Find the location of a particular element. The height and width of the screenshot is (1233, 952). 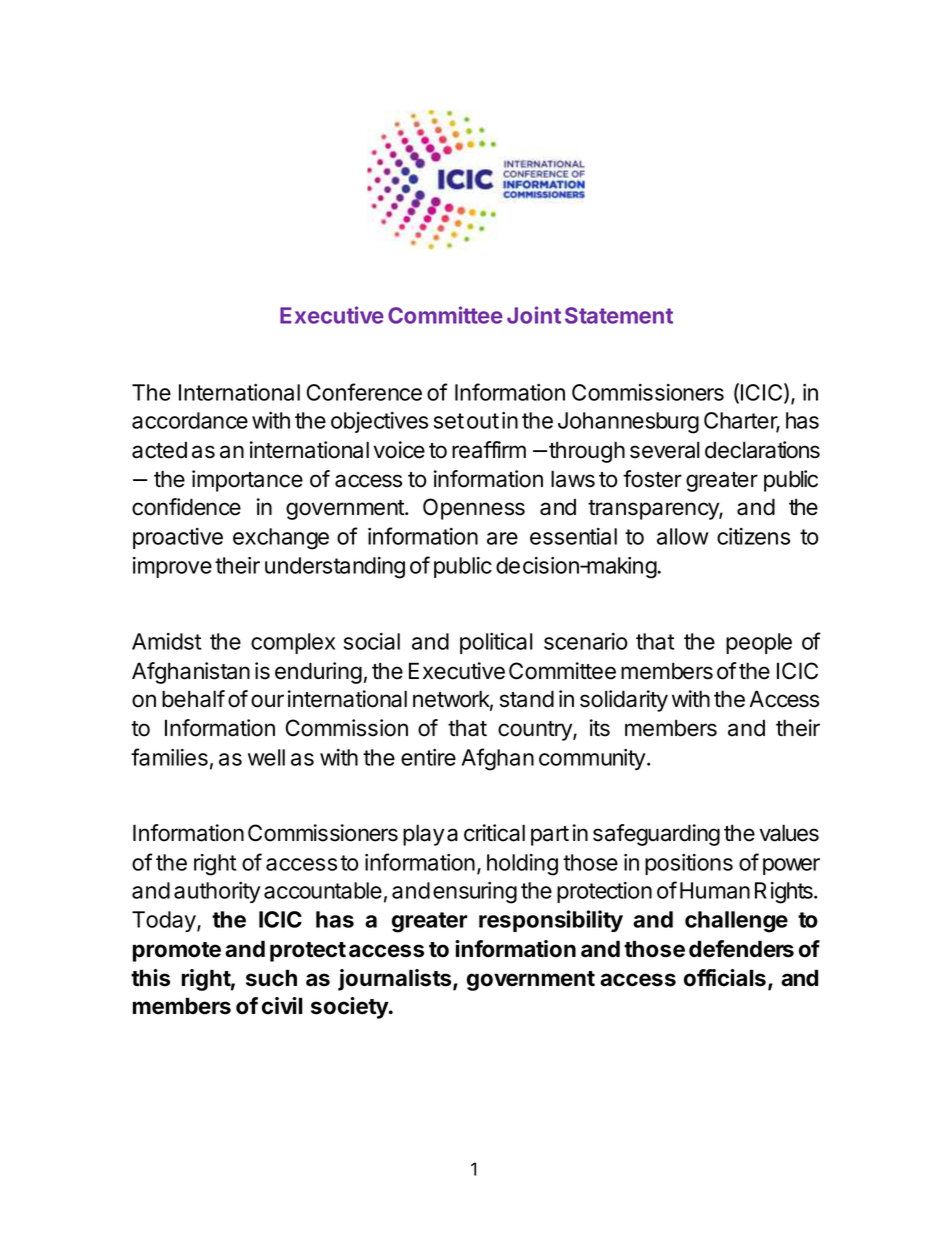

people is located at coordinates (759, 643).
